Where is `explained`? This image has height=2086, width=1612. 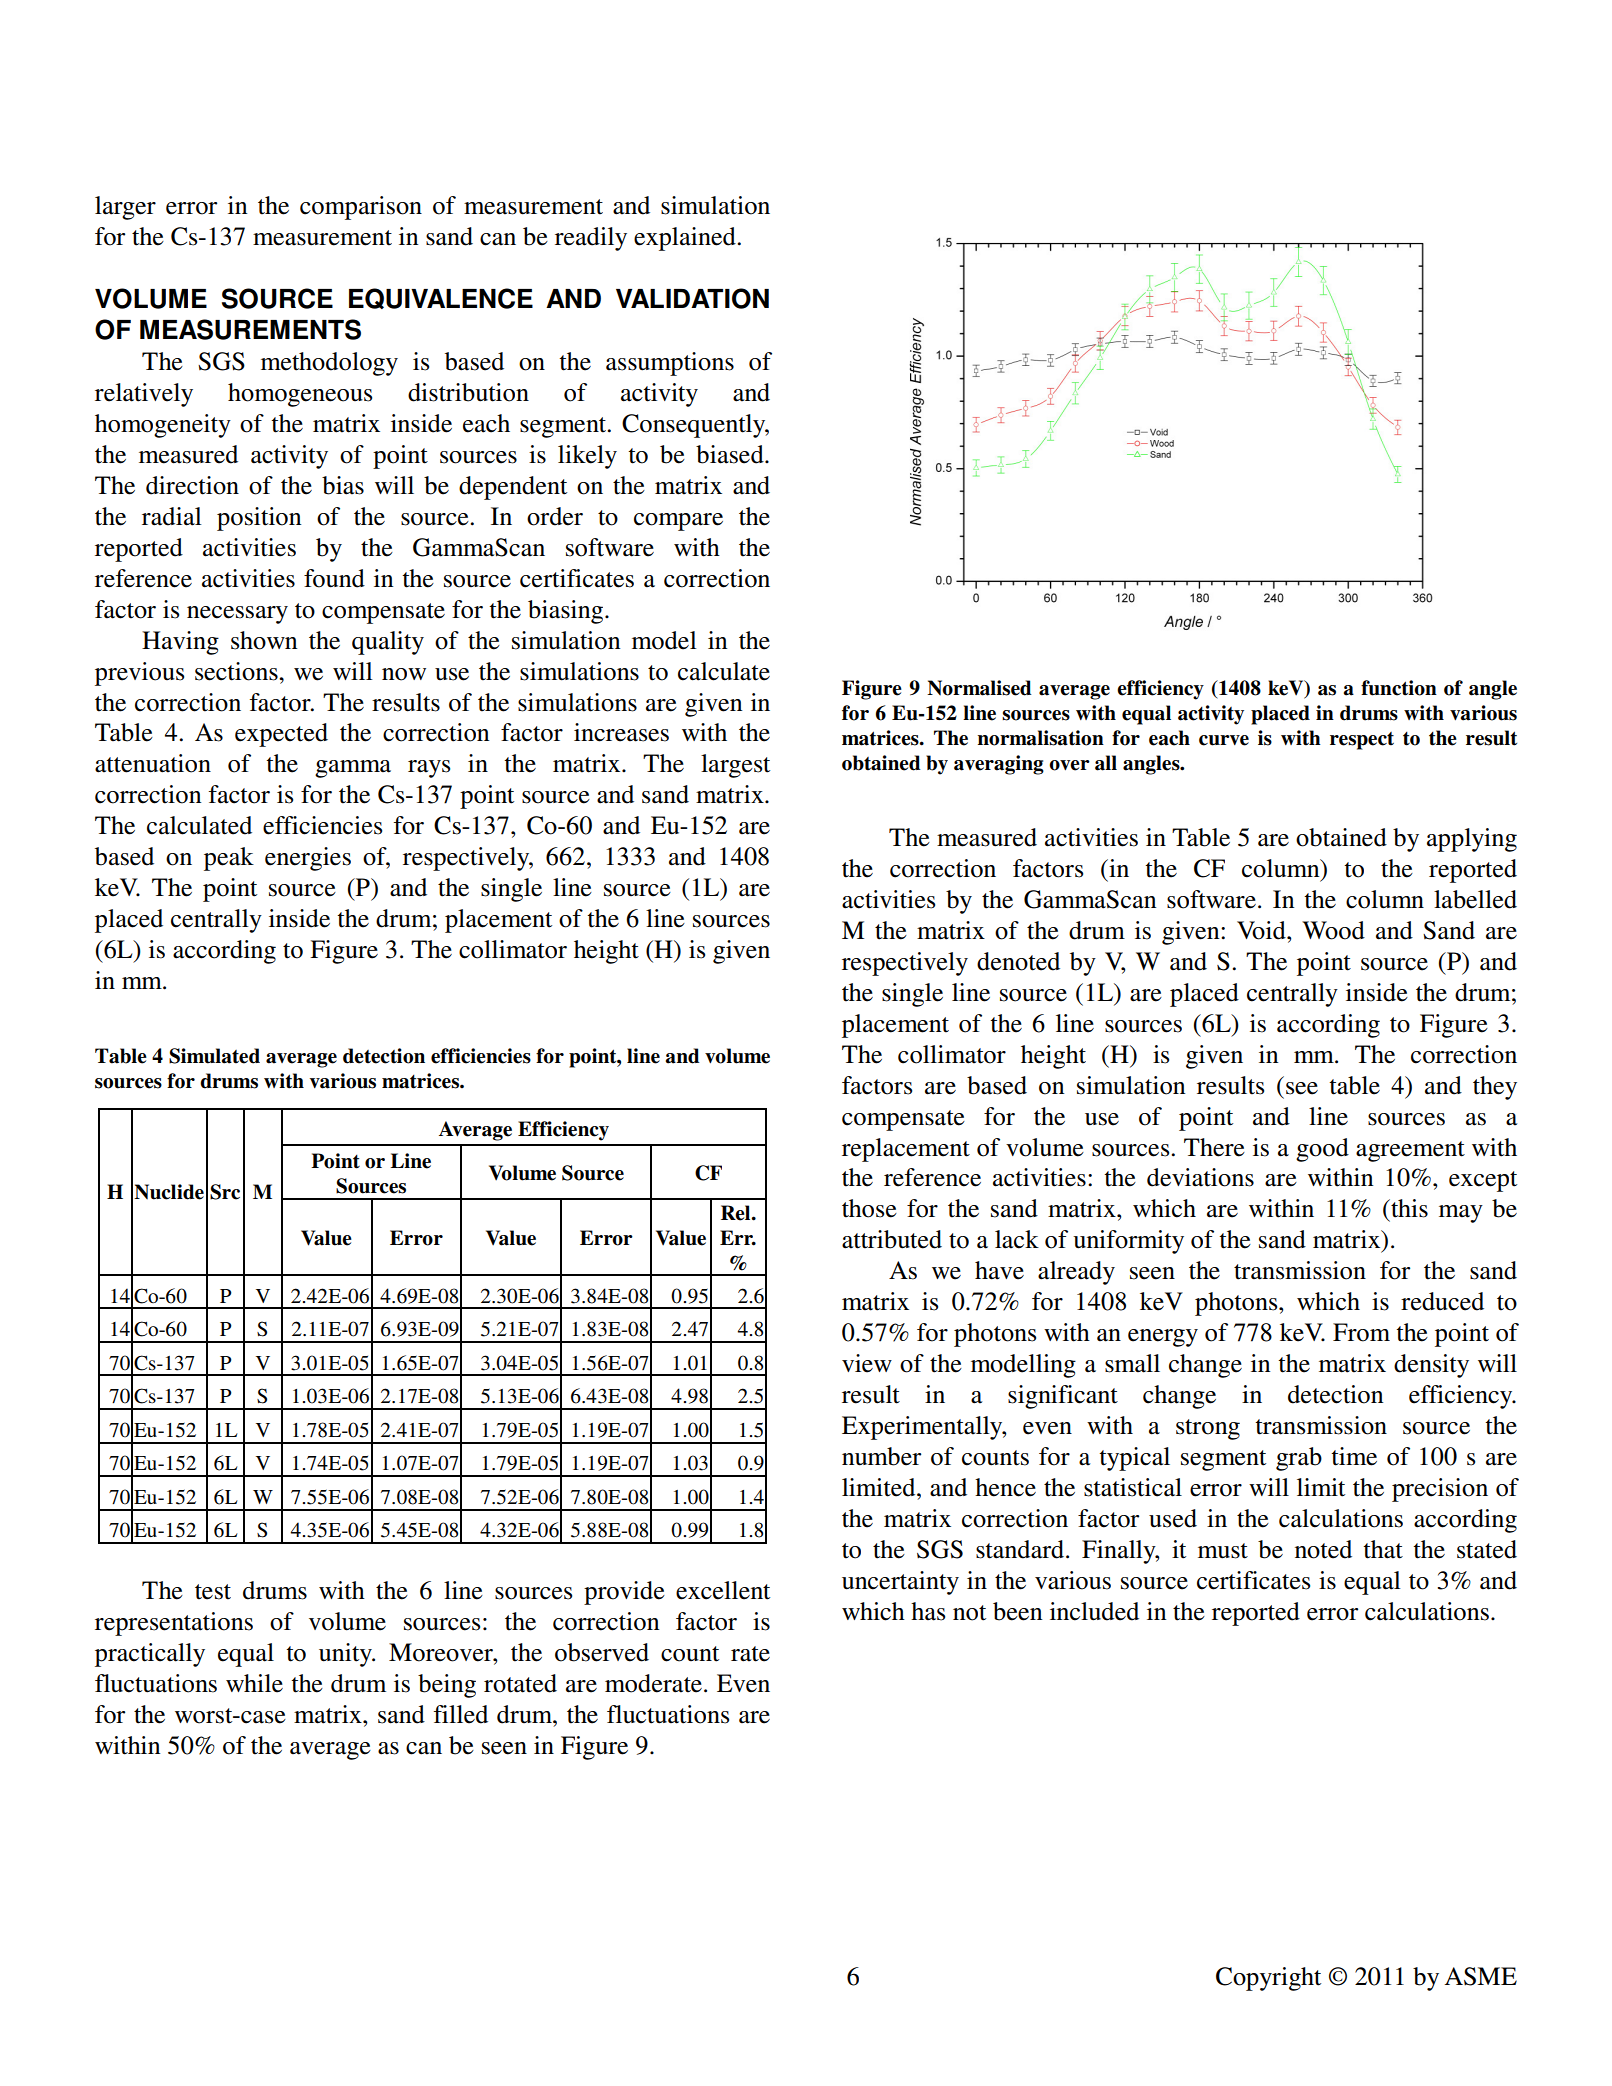 explained is located at coordinates (686, 239).
